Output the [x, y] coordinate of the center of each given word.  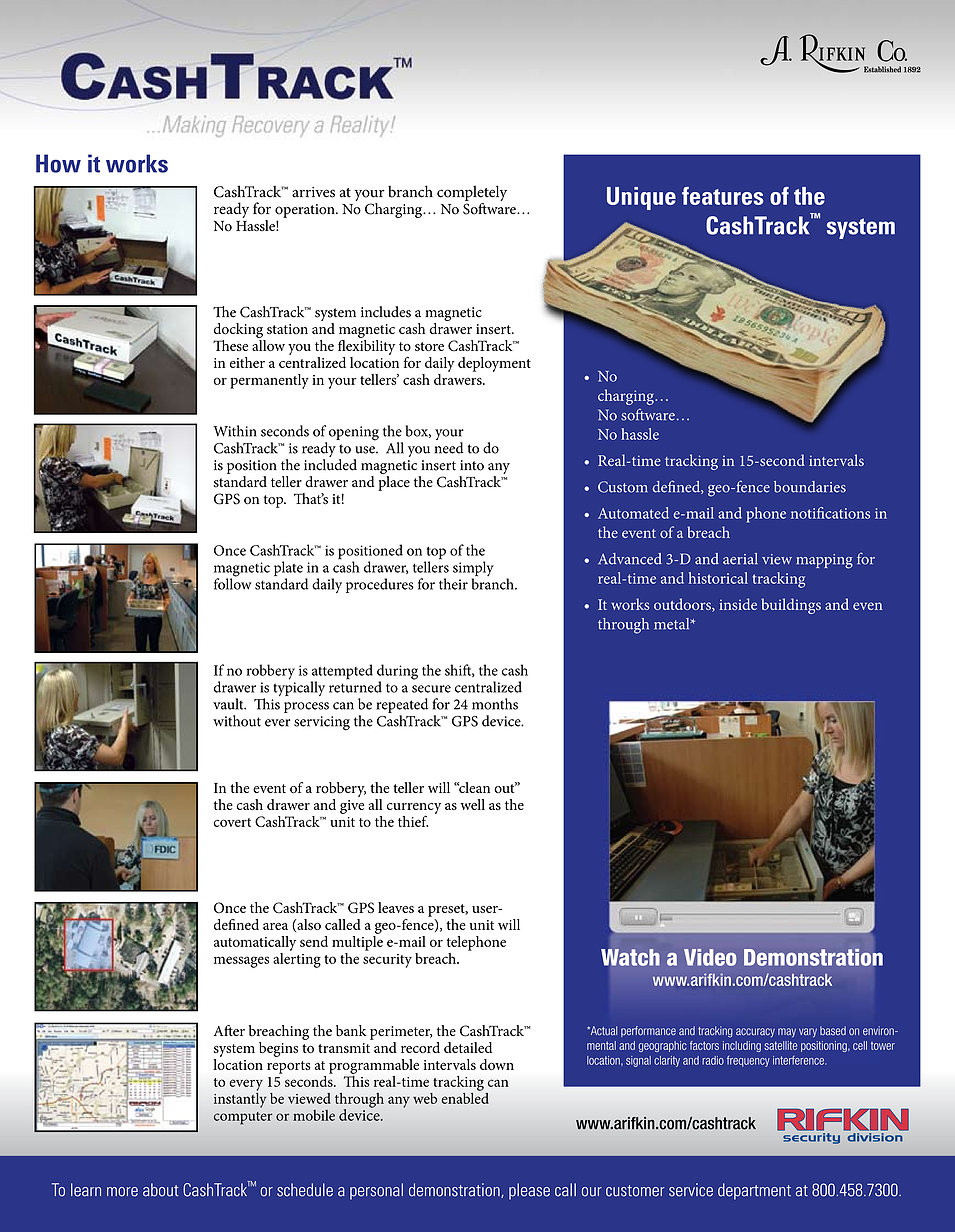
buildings [791, 606]
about [161, 1190]
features [722, 196]
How [58, 163]
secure [431, 689]
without [237, 721]
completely [472, 194]
